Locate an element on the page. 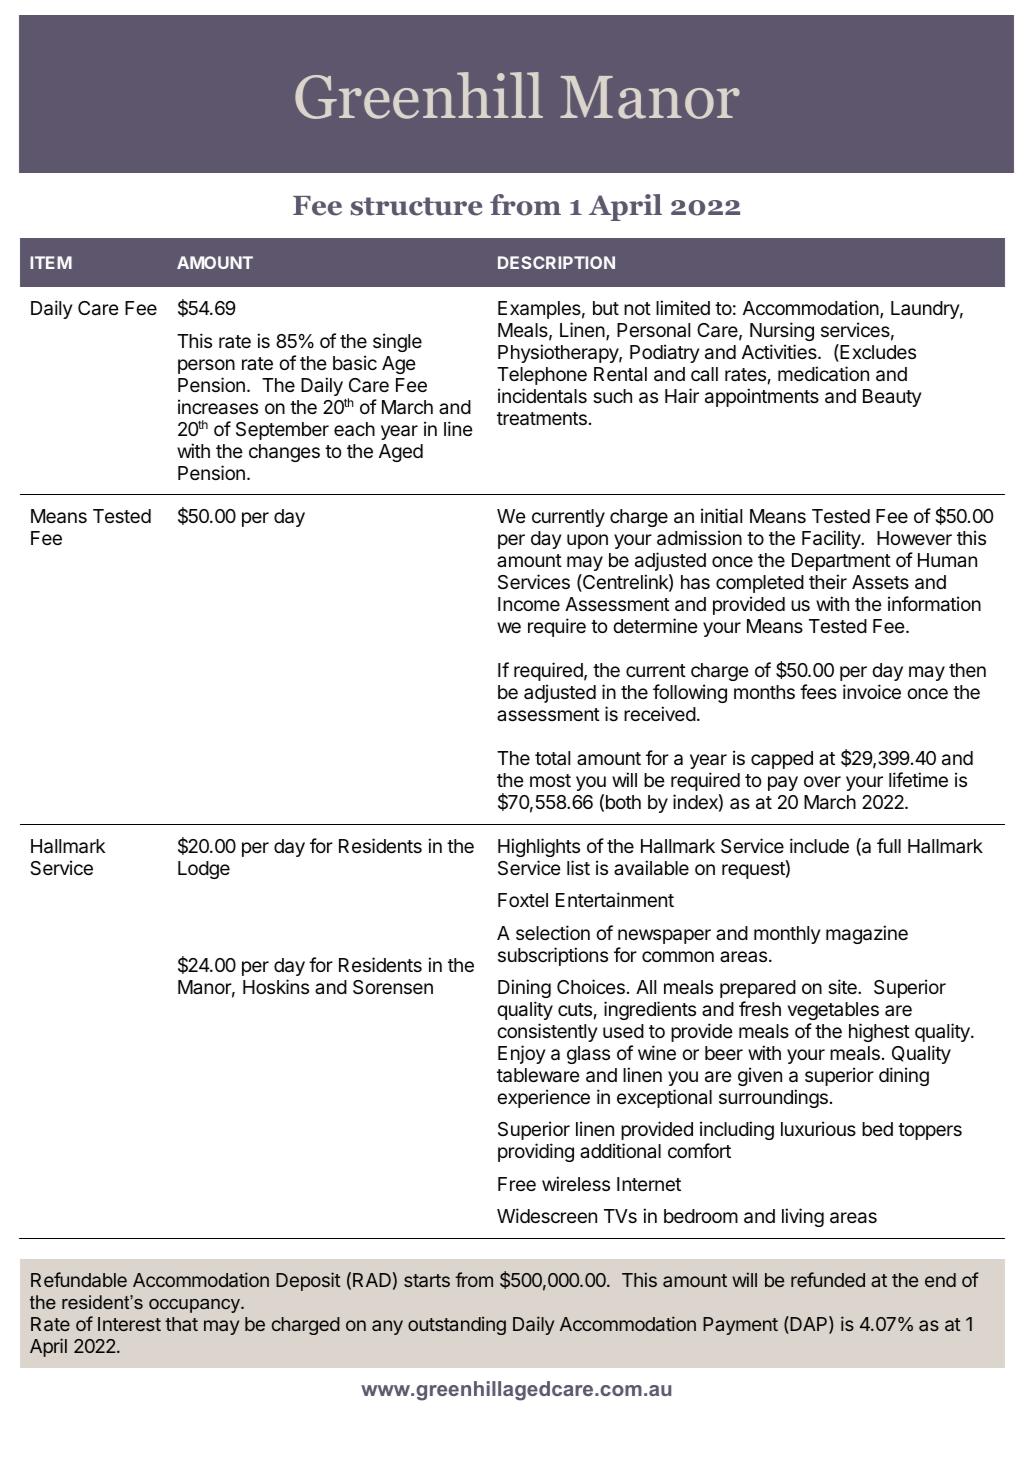 Image resolution: width=1034 pixels, height=1463 pixels. over is located at coordinates (822, 781).
